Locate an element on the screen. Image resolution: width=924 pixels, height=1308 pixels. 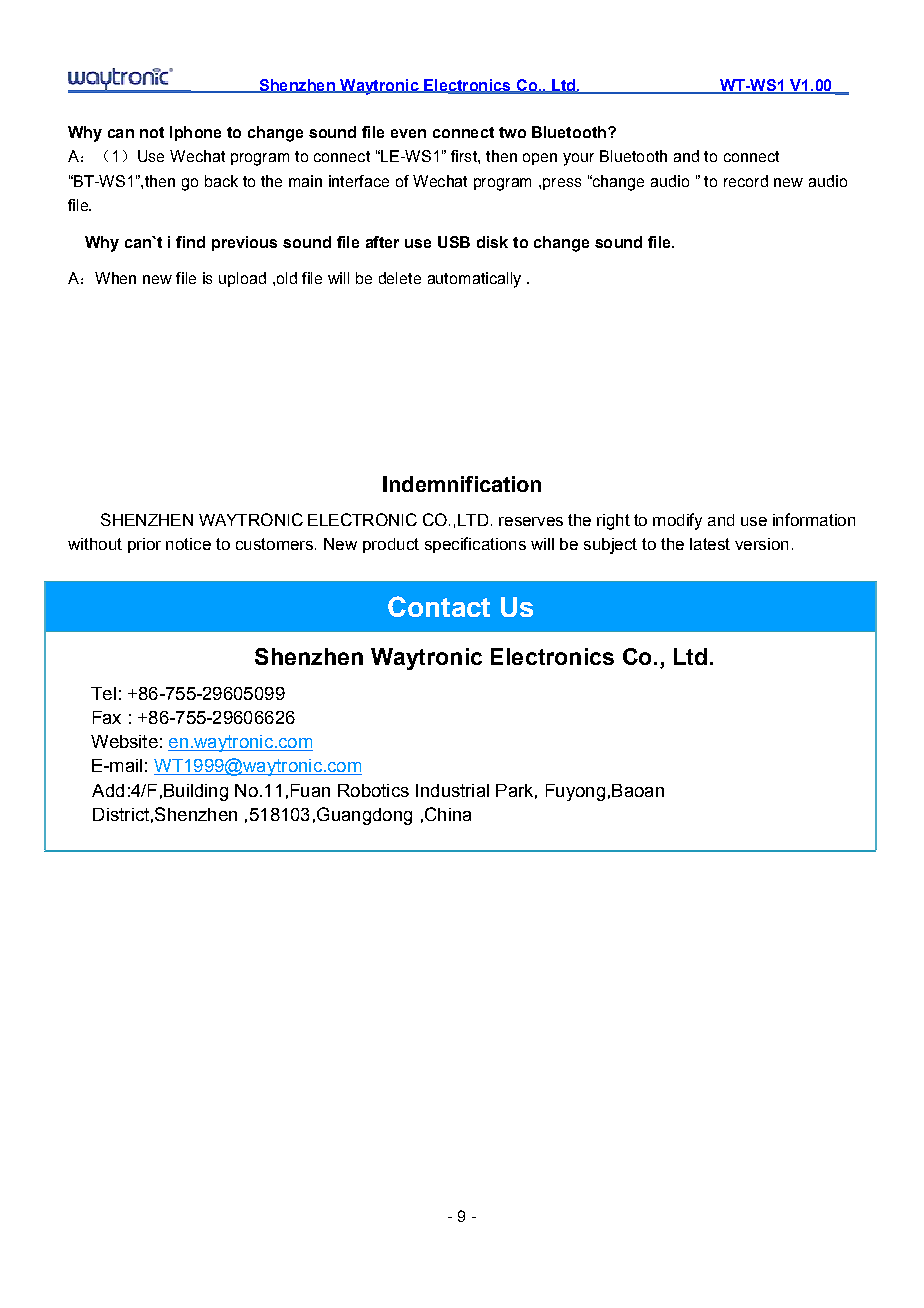
latest is located at coordinates (710, 544).
